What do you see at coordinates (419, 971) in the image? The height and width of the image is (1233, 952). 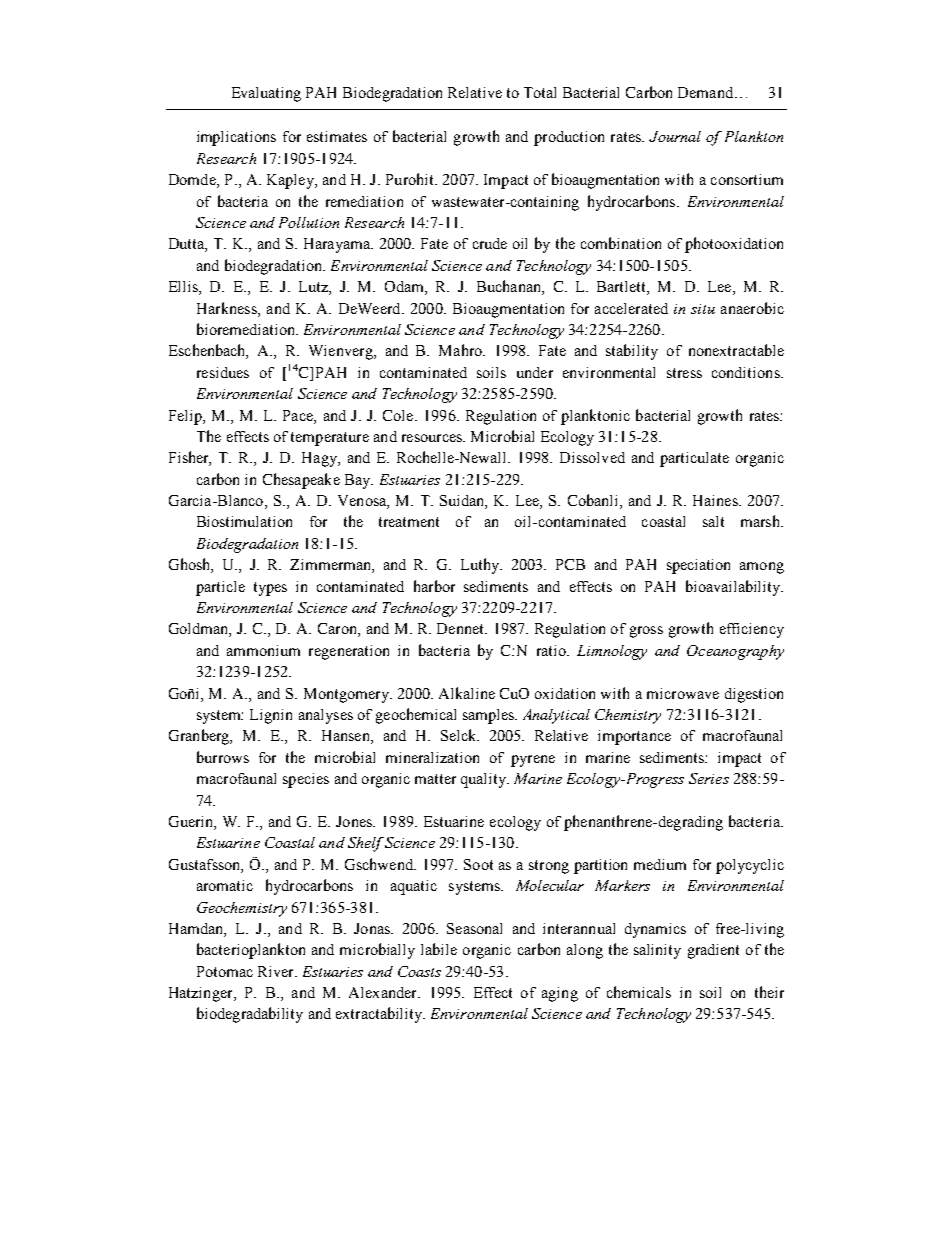 I see `Coasts` at bounding box center [419, 971].
